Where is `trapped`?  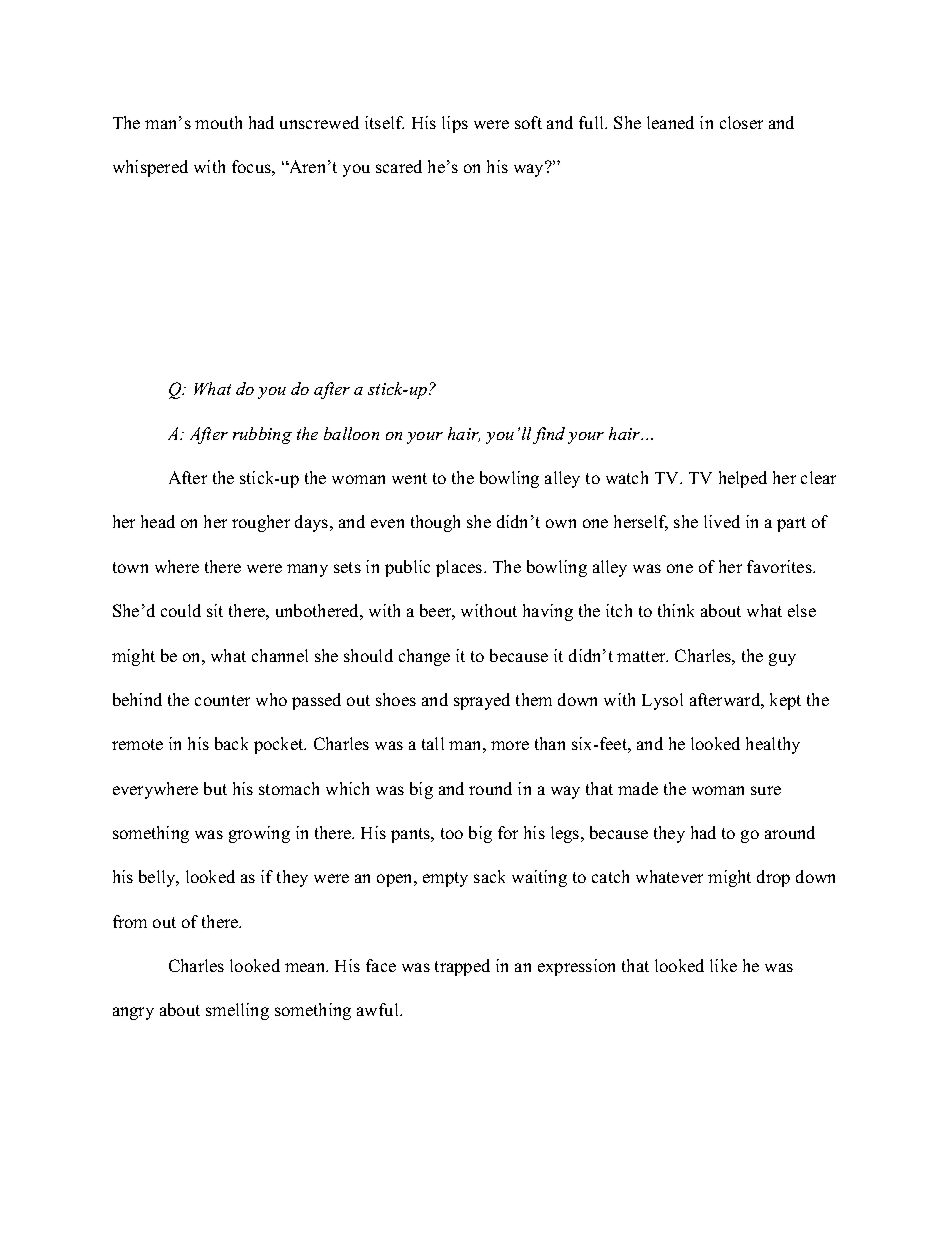
trapped is located at coordinates (462, 967).
